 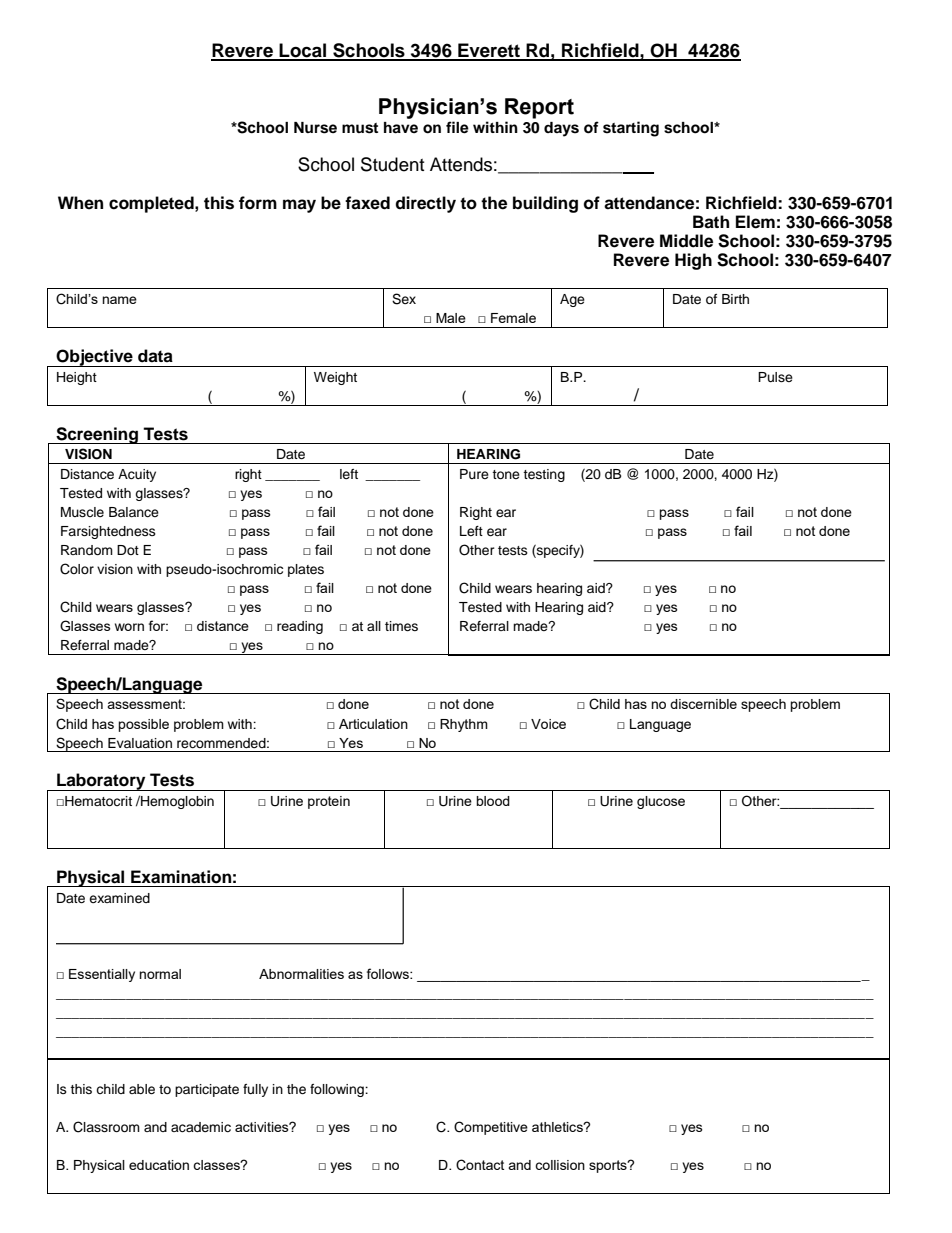 What do you see at coordinates (101, 782) in the screenshot?
I see `Laboratory` at bounding box center [101, 782].
